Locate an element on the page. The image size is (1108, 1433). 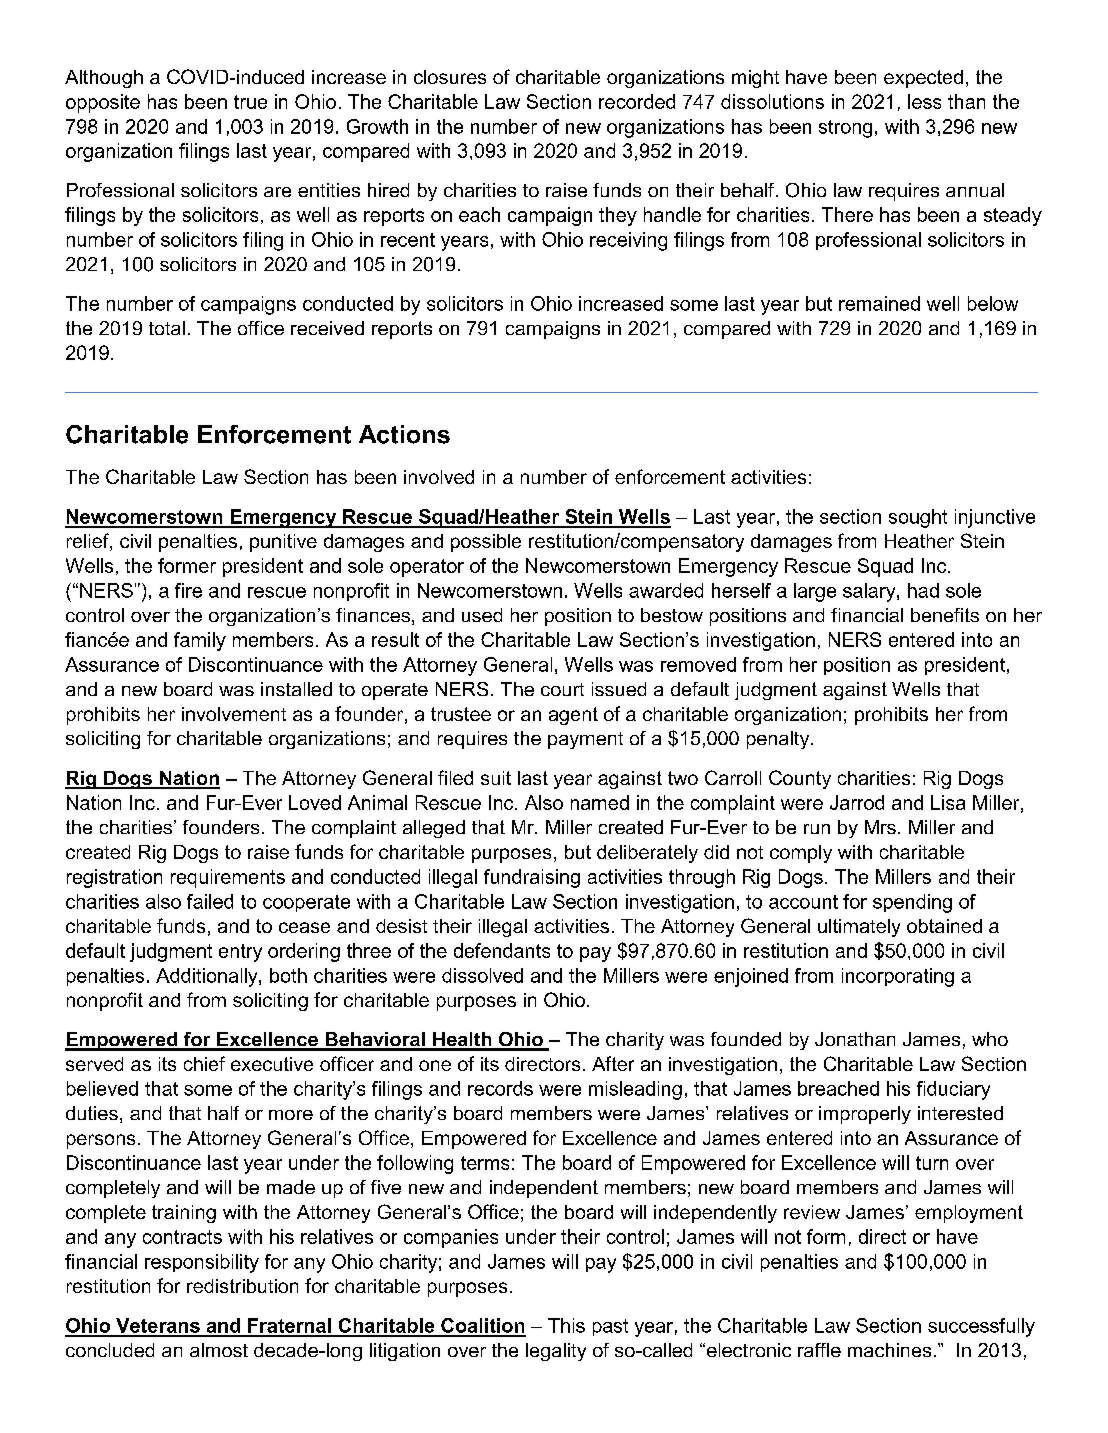
incorporating is located at coordinates (898, 977).
